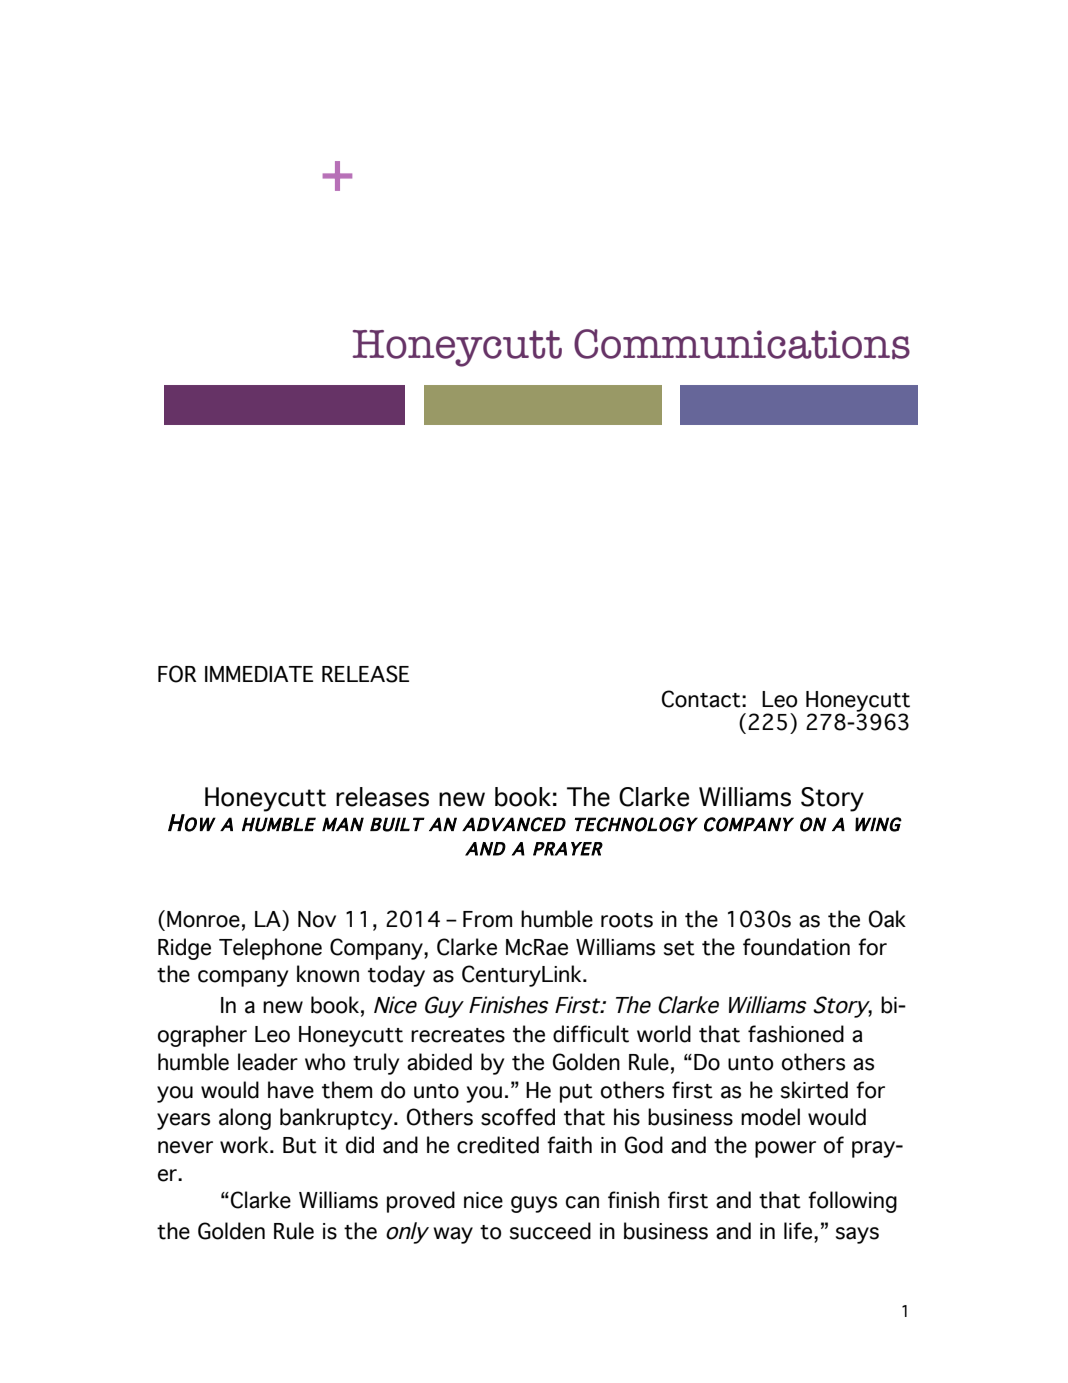 The height and width of the screenshot is (1383, 1068). I want to click on From, so click(487, 919).
